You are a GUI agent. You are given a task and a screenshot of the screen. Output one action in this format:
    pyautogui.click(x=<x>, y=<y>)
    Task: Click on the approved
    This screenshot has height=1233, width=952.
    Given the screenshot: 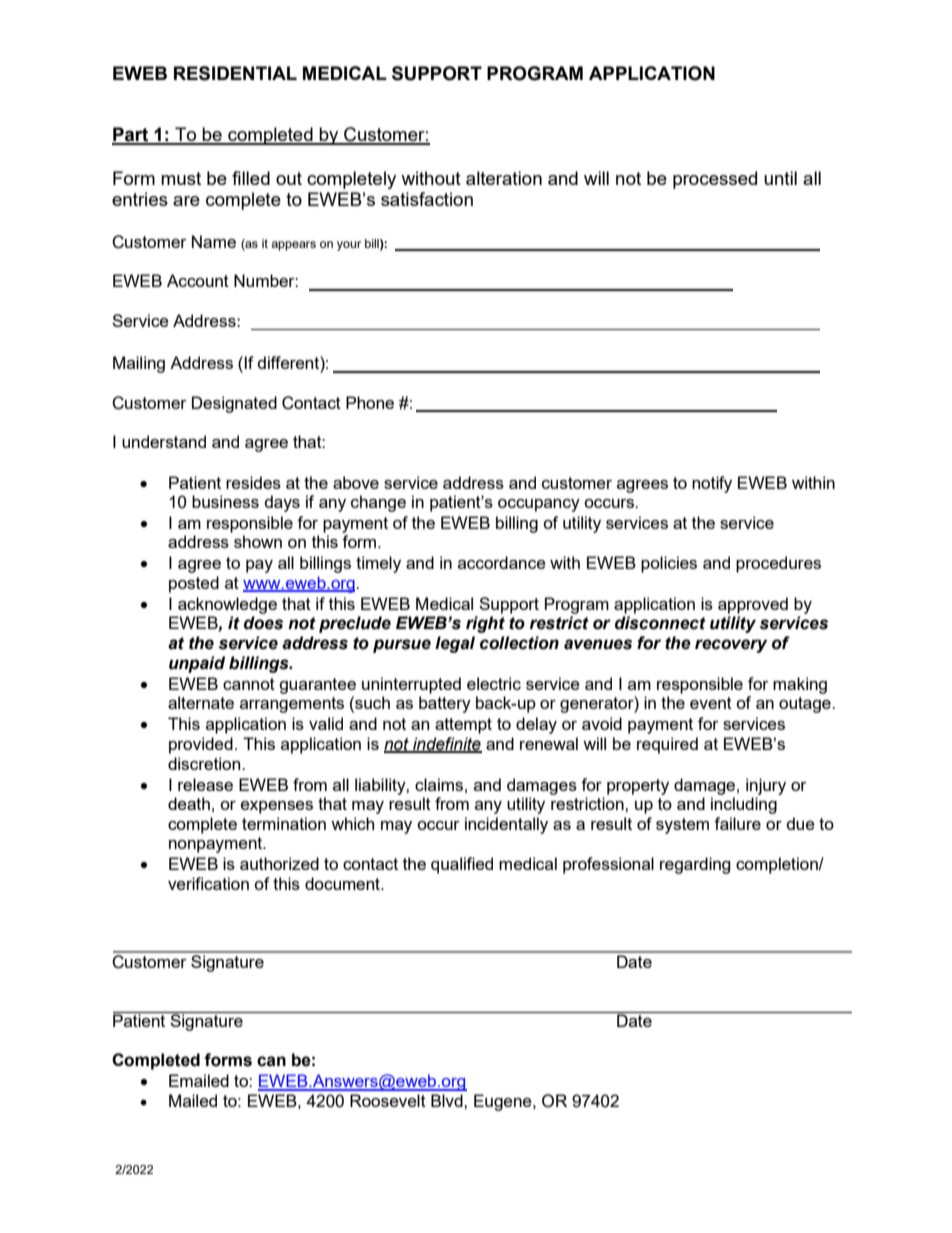 What is the action you would take?
    pyautogui.click(x=753, y=605)
